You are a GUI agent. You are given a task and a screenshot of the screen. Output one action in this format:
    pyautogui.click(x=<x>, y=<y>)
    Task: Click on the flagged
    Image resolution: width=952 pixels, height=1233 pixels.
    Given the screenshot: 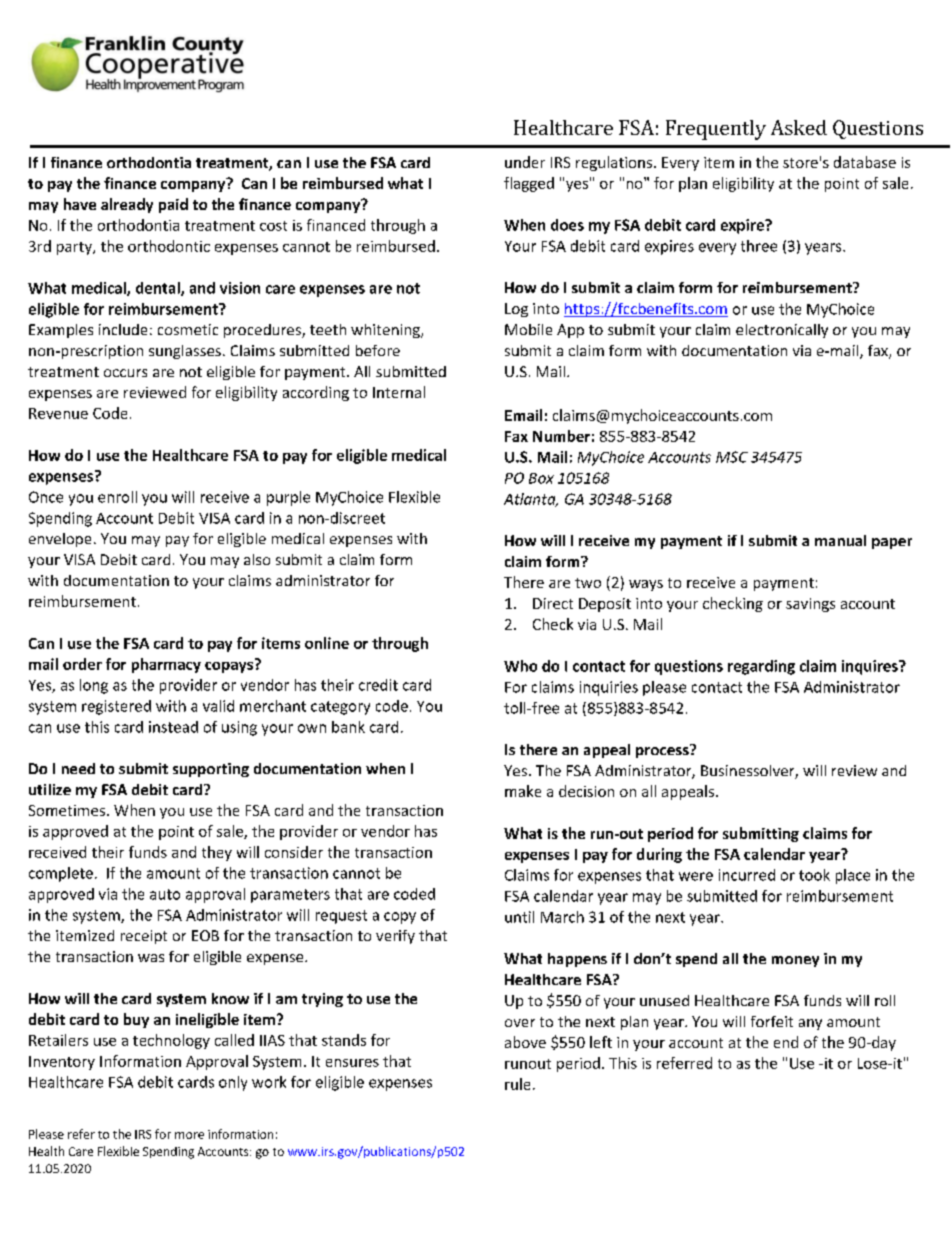 What is the action you would take?
    pyautogui.click(x=529, y=184)
